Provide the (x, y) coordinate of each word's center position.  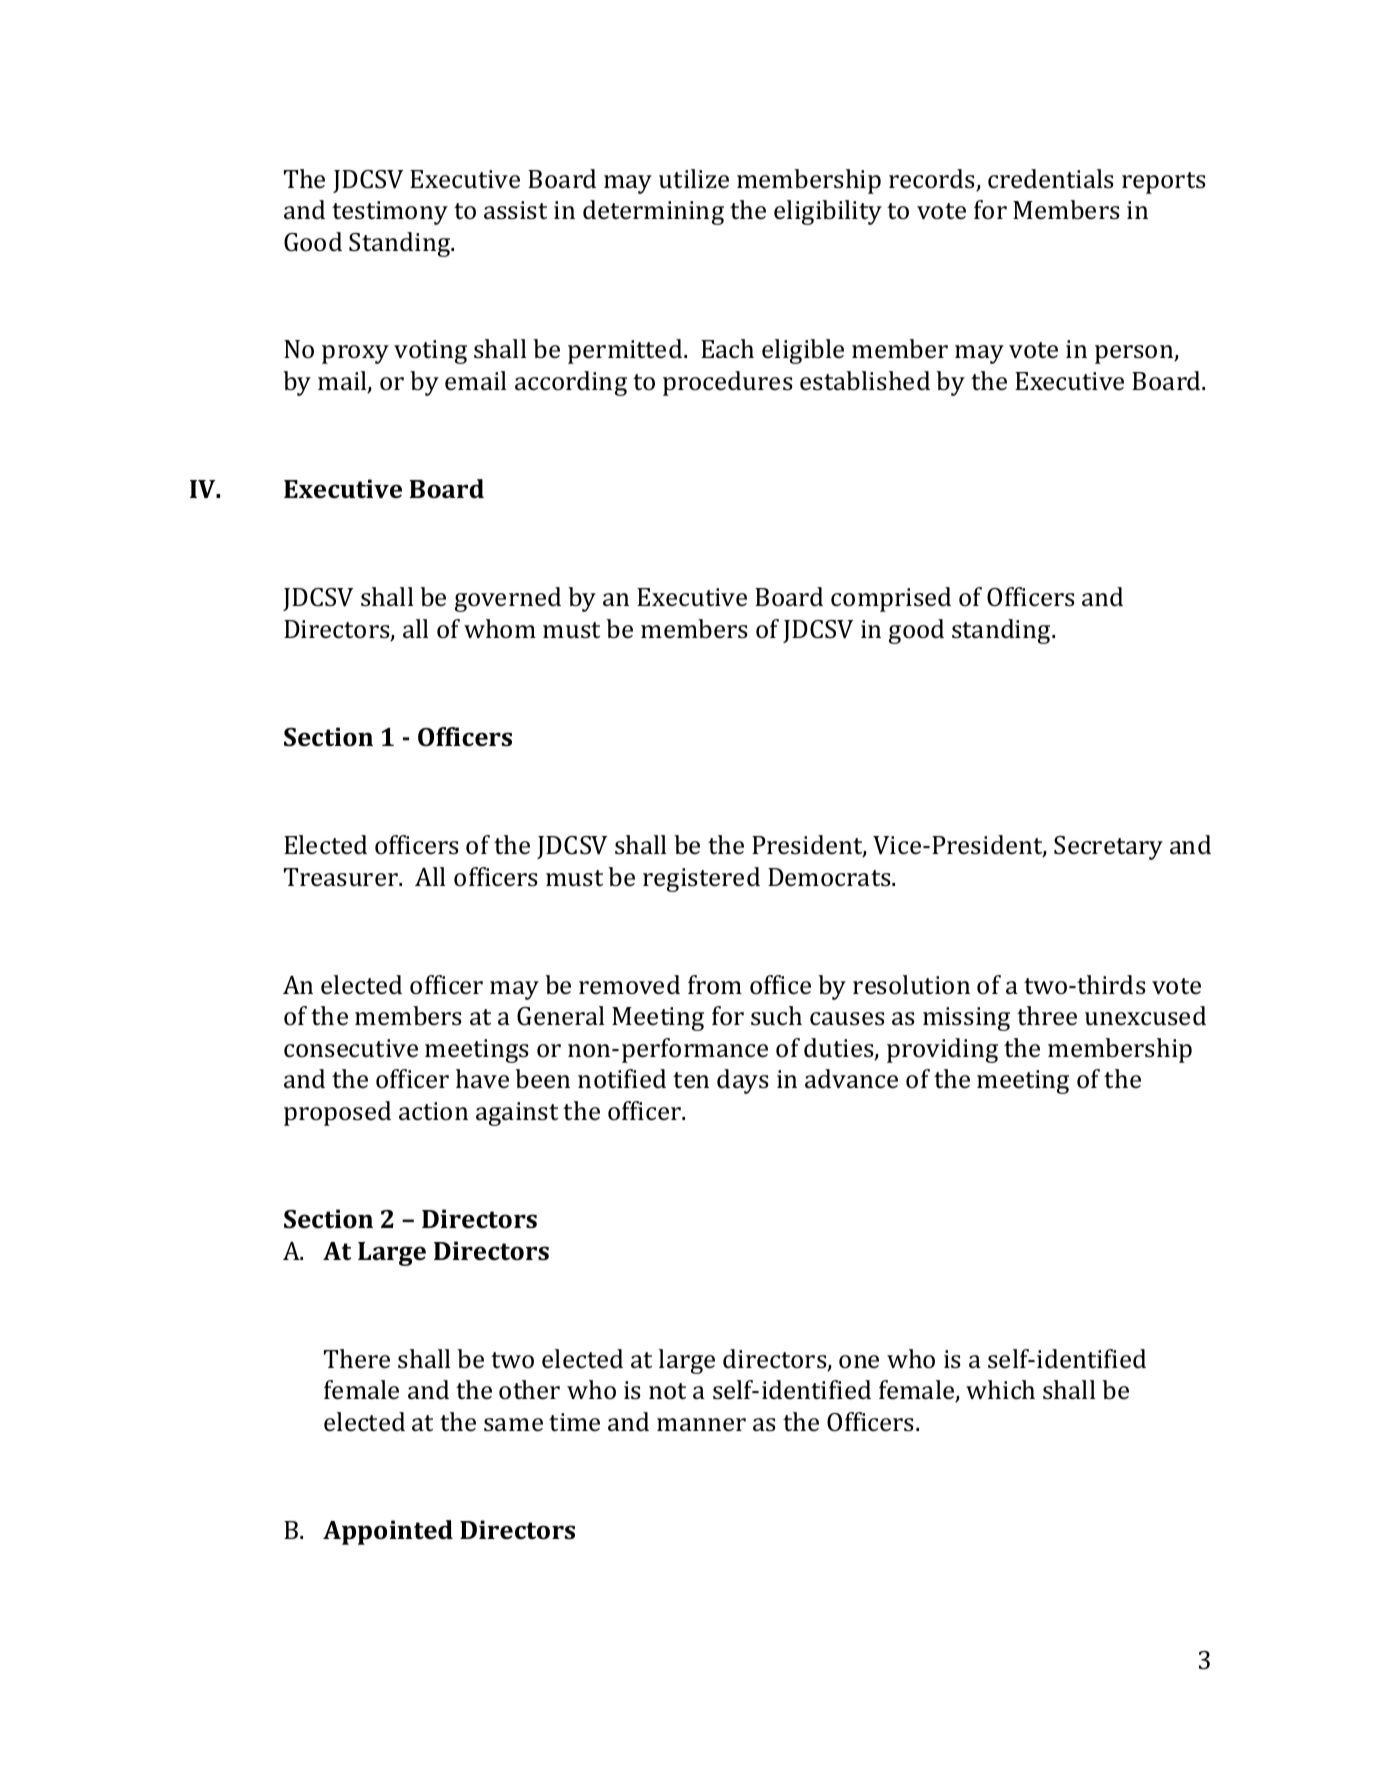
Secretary (1108, 848)
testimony (390, 213)
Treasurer (342, 877)
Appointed (388, 1532)
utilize (694, 179)
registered (701, 879)
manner (701, 1424)
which (1000, 1390)
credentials (1051, 179)
